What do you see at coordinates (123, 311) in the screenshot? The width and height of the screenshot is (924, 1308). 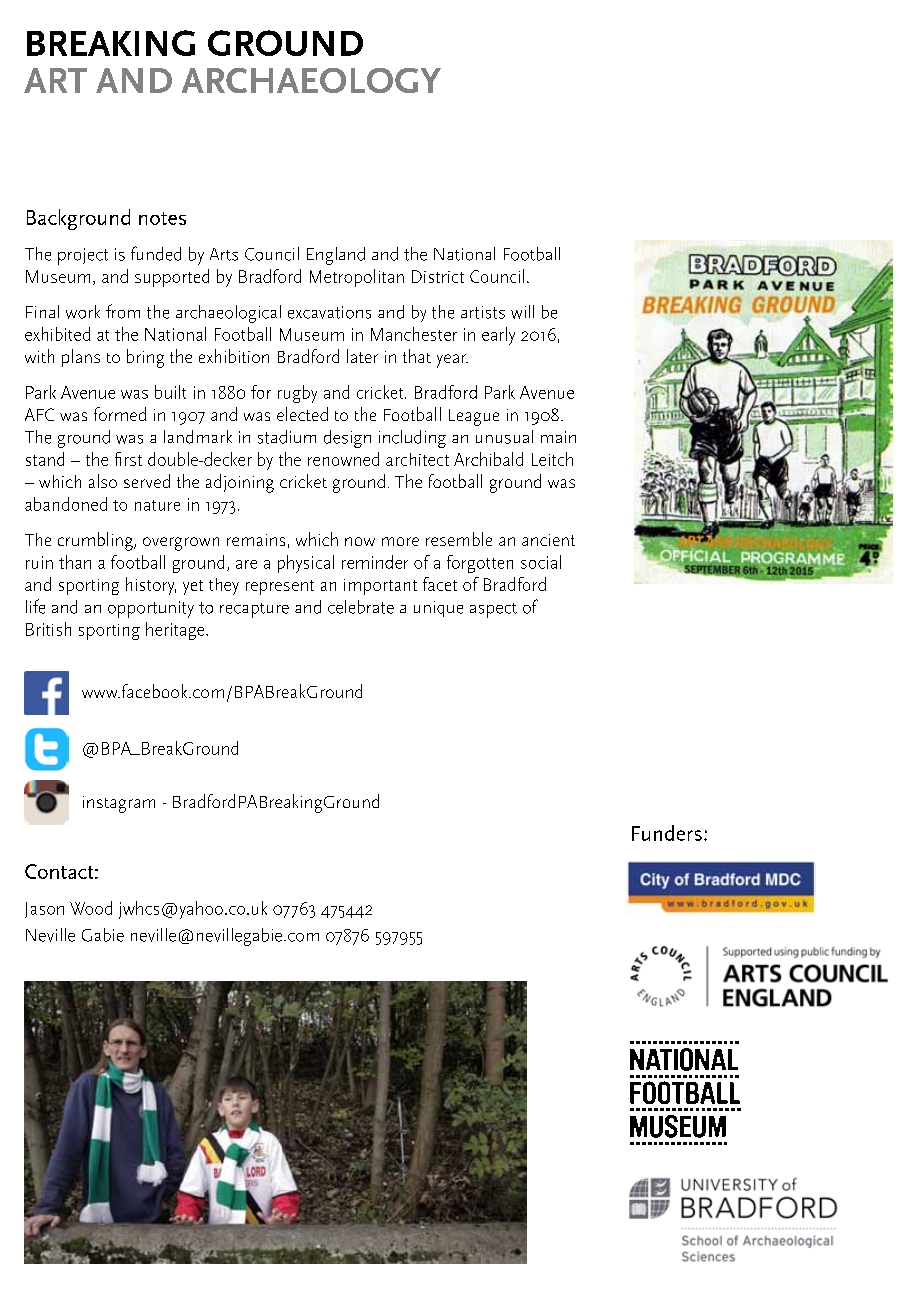 I see `from` at bounding box center [123, 311].
